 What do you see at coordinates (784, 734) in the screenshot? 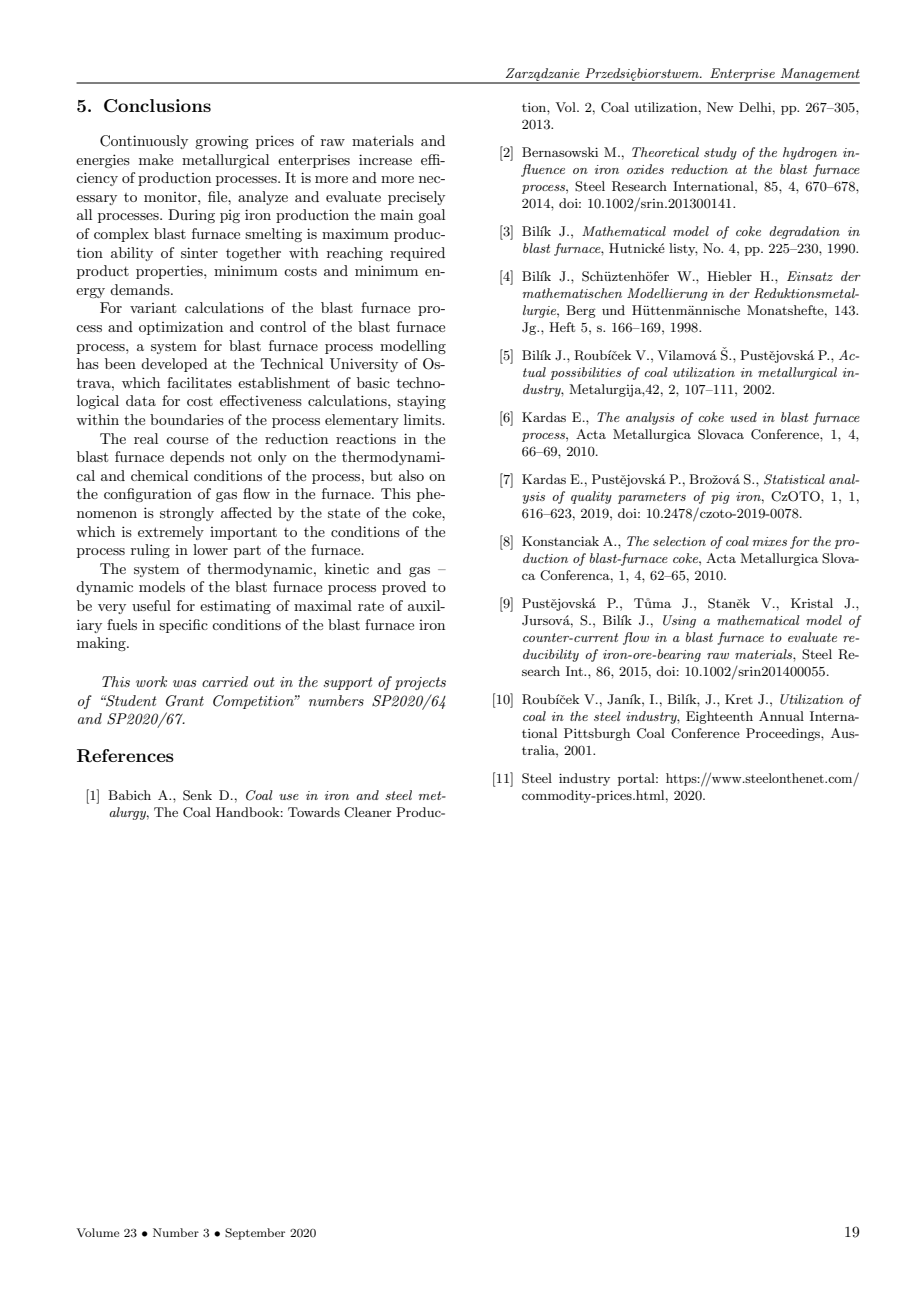
I see `Proceedings` at bounding box center [784, 734].
